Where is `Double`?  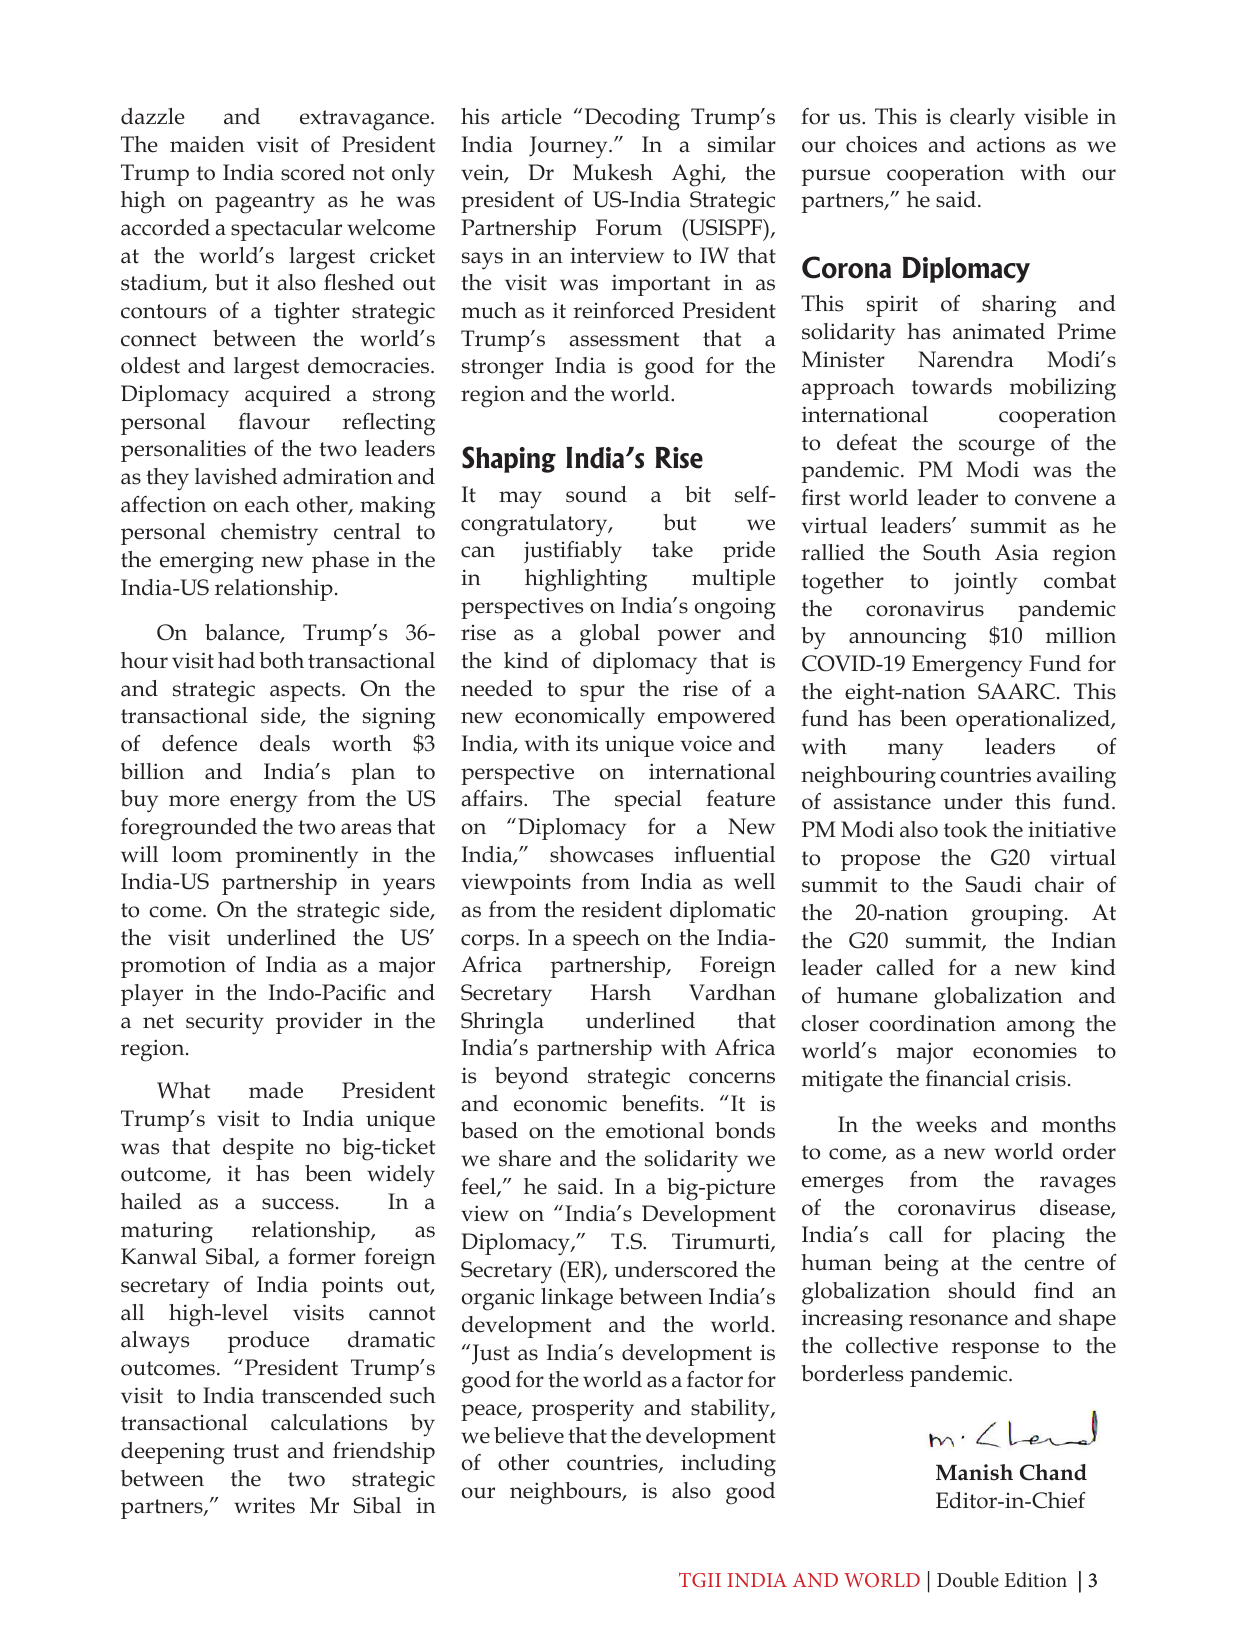
Double is located at coordinates (968, 1579).
